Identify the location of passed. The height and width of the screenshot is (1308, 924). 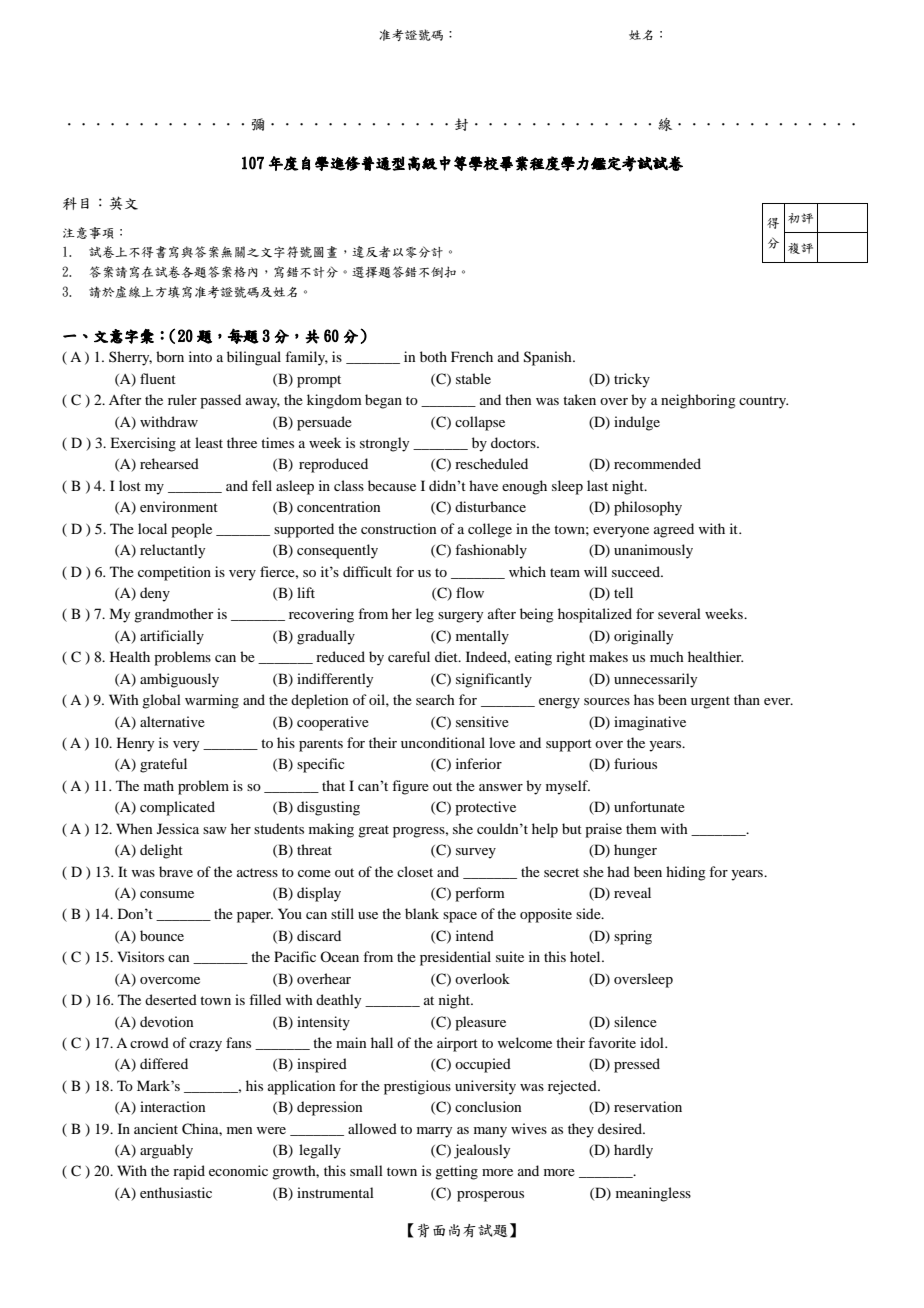
(220, 401).
